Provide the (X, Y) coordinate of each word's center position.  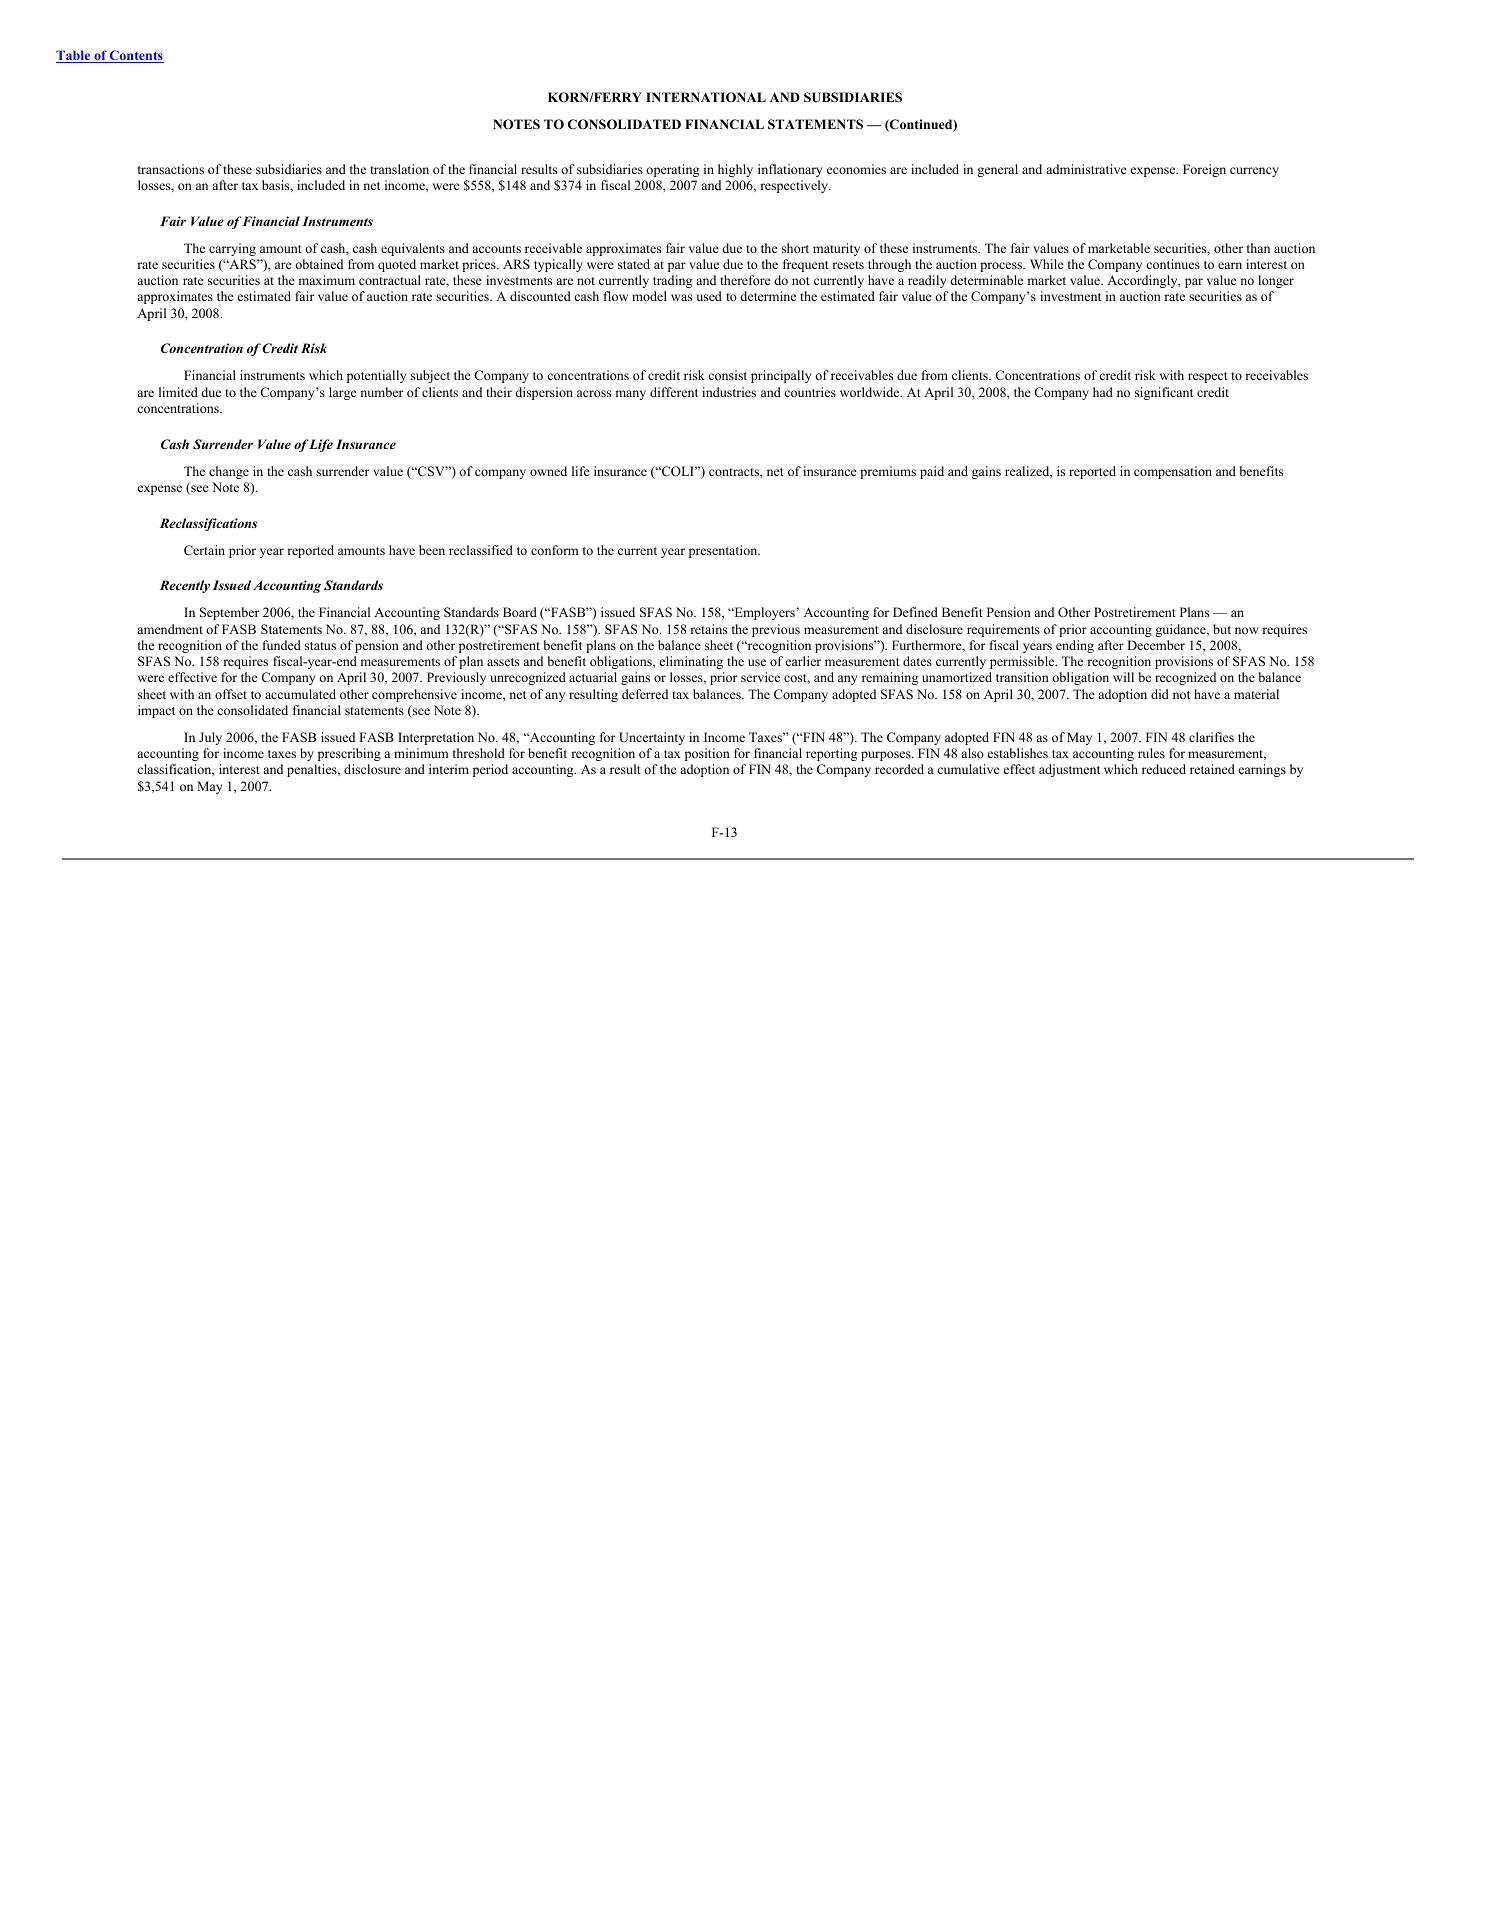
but (1222, 629)
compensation (1173, 472)
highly (735, 170)
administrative (1086, 169)
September (229, 613)
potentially (377, 376)
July (210, 738)
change (229, 472)
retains (708, 629)
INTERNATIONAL (706, 97)
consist (727, 375)
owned (548, 471)
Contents (136, 56)
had (1103, 392)
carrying (232, 249)
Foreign (1204, 170)
